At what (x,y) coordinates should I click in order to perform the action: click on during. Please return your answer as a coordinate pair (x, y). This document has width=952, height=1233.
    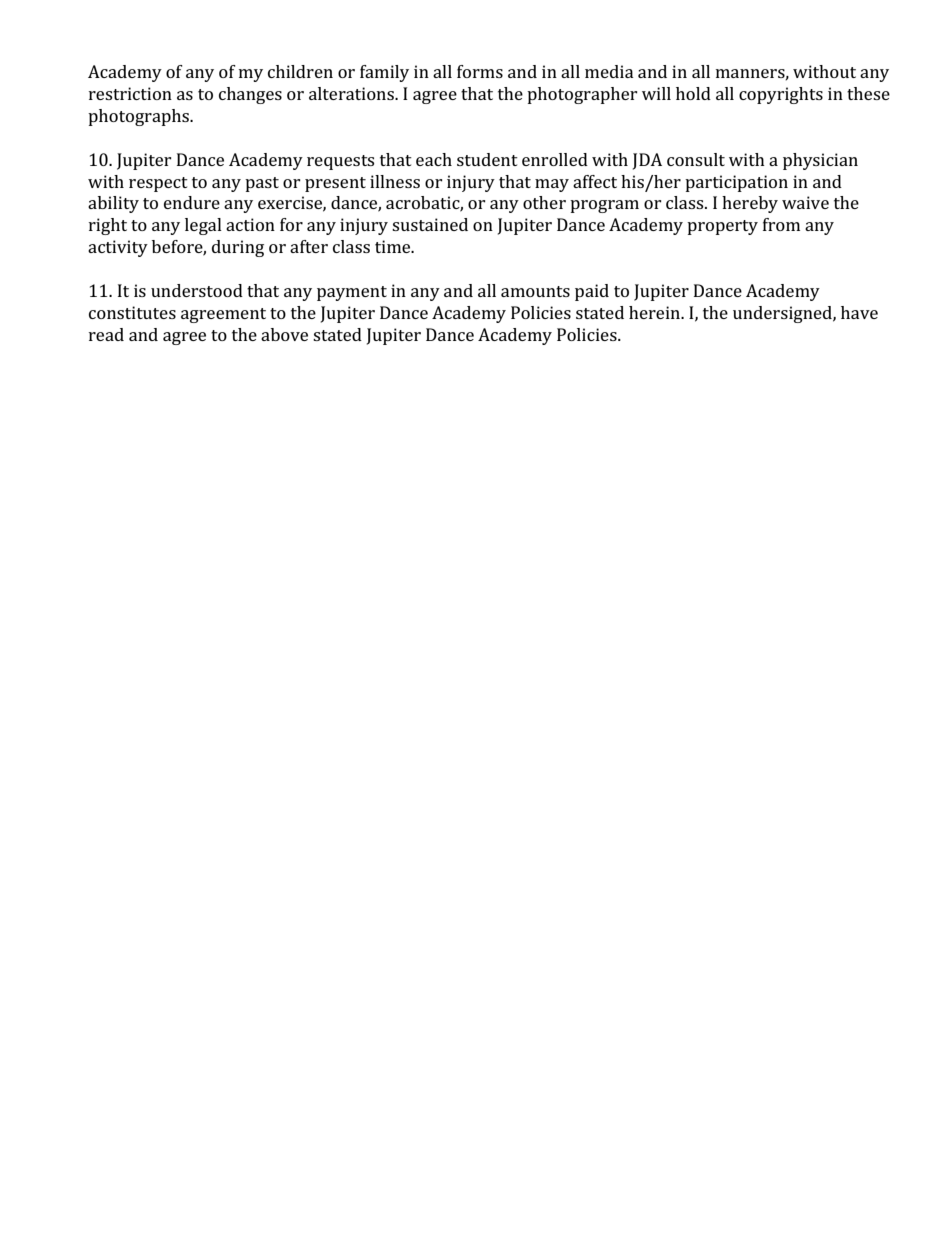
    Looking at the image, I should click on (238, 248).
